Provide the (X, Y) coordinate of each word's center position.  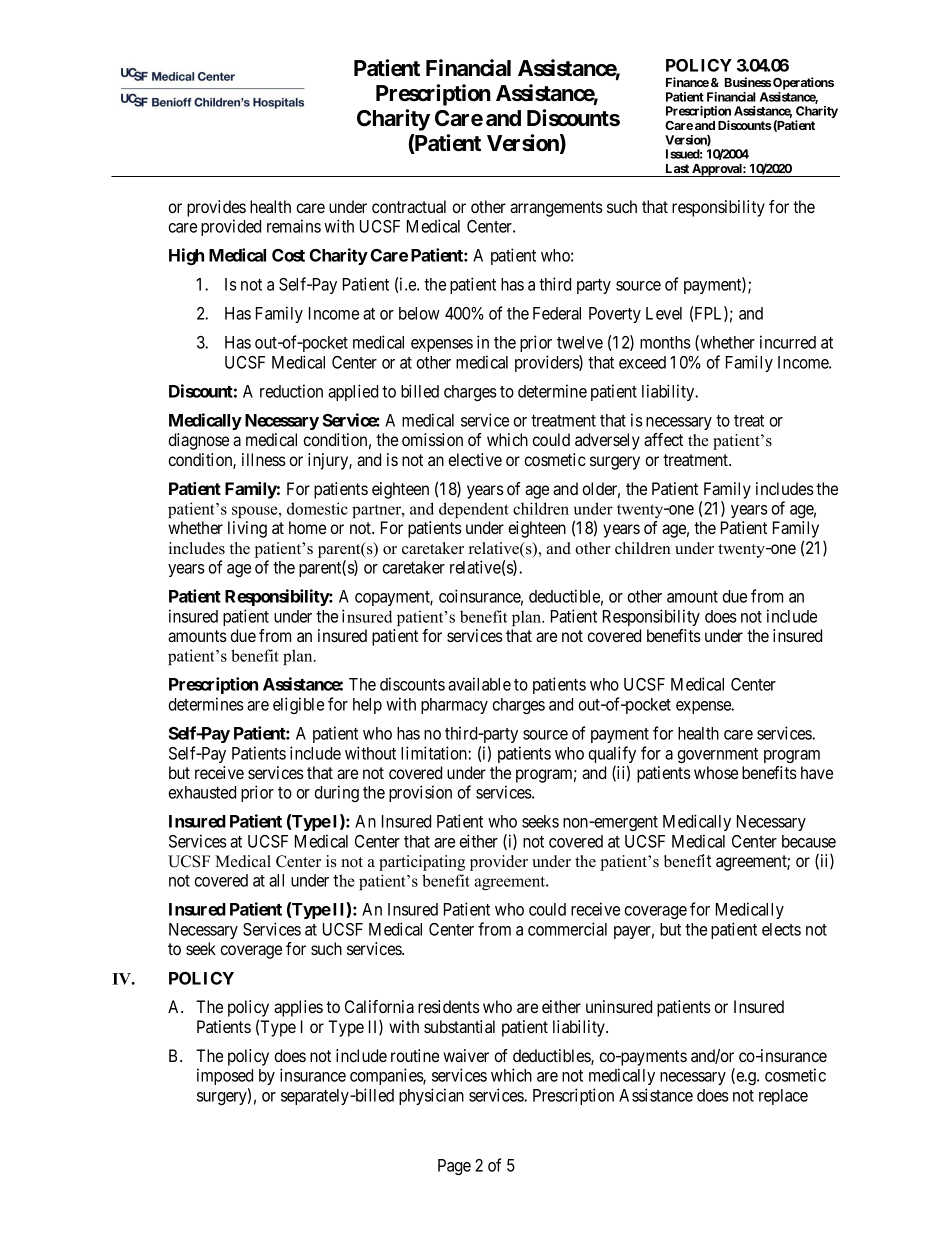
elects (781, 929)
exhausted (202, 792)
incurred (788, 342)
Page (454, 1167)
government (717, 755)
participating (422, 863)
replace (783, 1097)
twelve (580, 342)
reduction (291, 391)
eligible (298, 705)
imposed (225, 1076)
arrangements (556, 209)
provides (216, 208)
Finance (687, 82)
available (479, 684)
